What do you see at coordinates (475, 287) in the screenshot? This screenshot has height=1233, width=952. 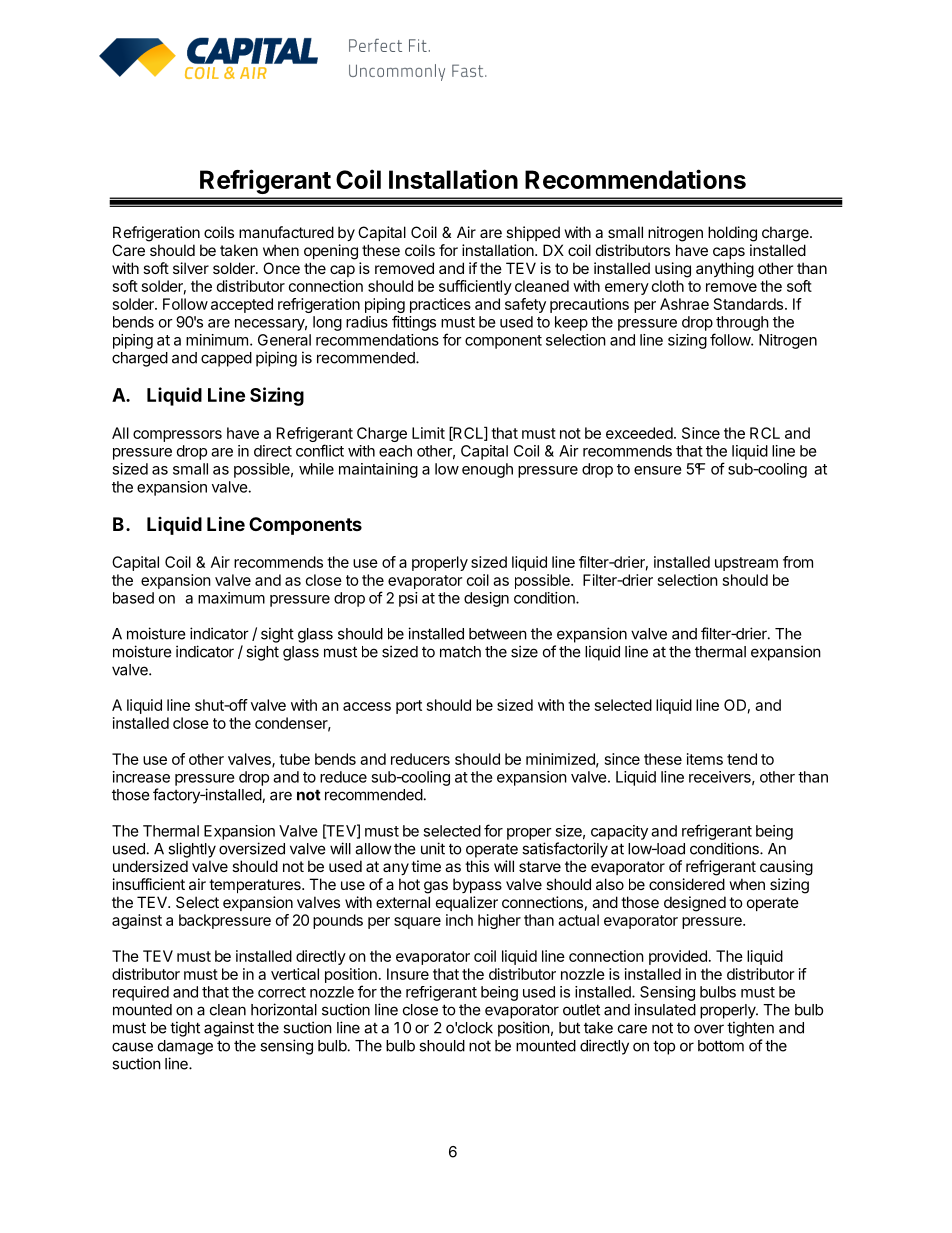 I see `sufficiently` at bounding box center [475, 287].
